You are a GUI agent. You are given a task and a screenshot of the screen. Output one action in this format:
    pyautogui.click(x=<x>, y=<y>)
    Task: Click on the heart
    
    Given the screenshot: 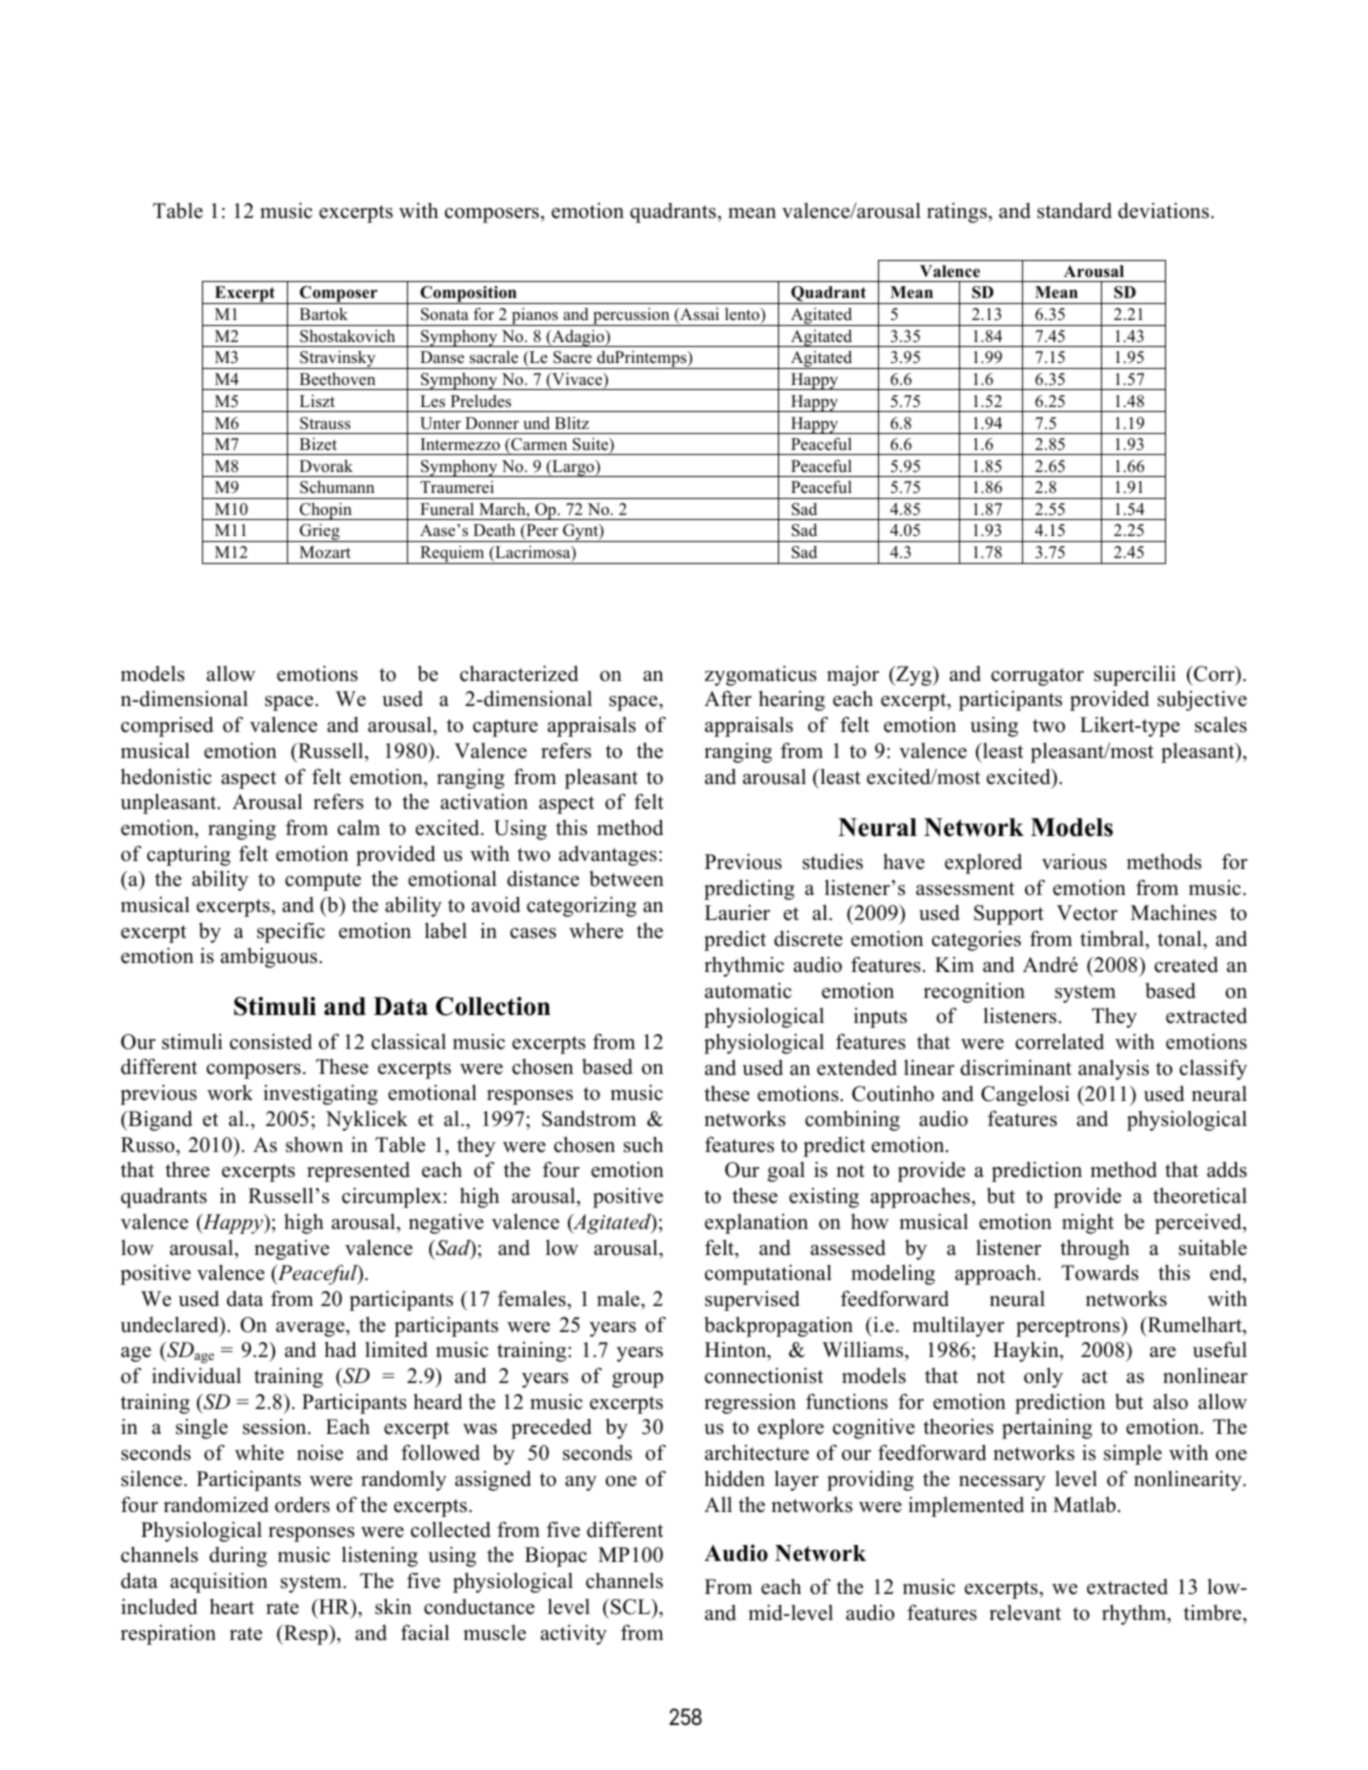 What is the action you would take?
    pyautogui.click(x=232, y=1606)
